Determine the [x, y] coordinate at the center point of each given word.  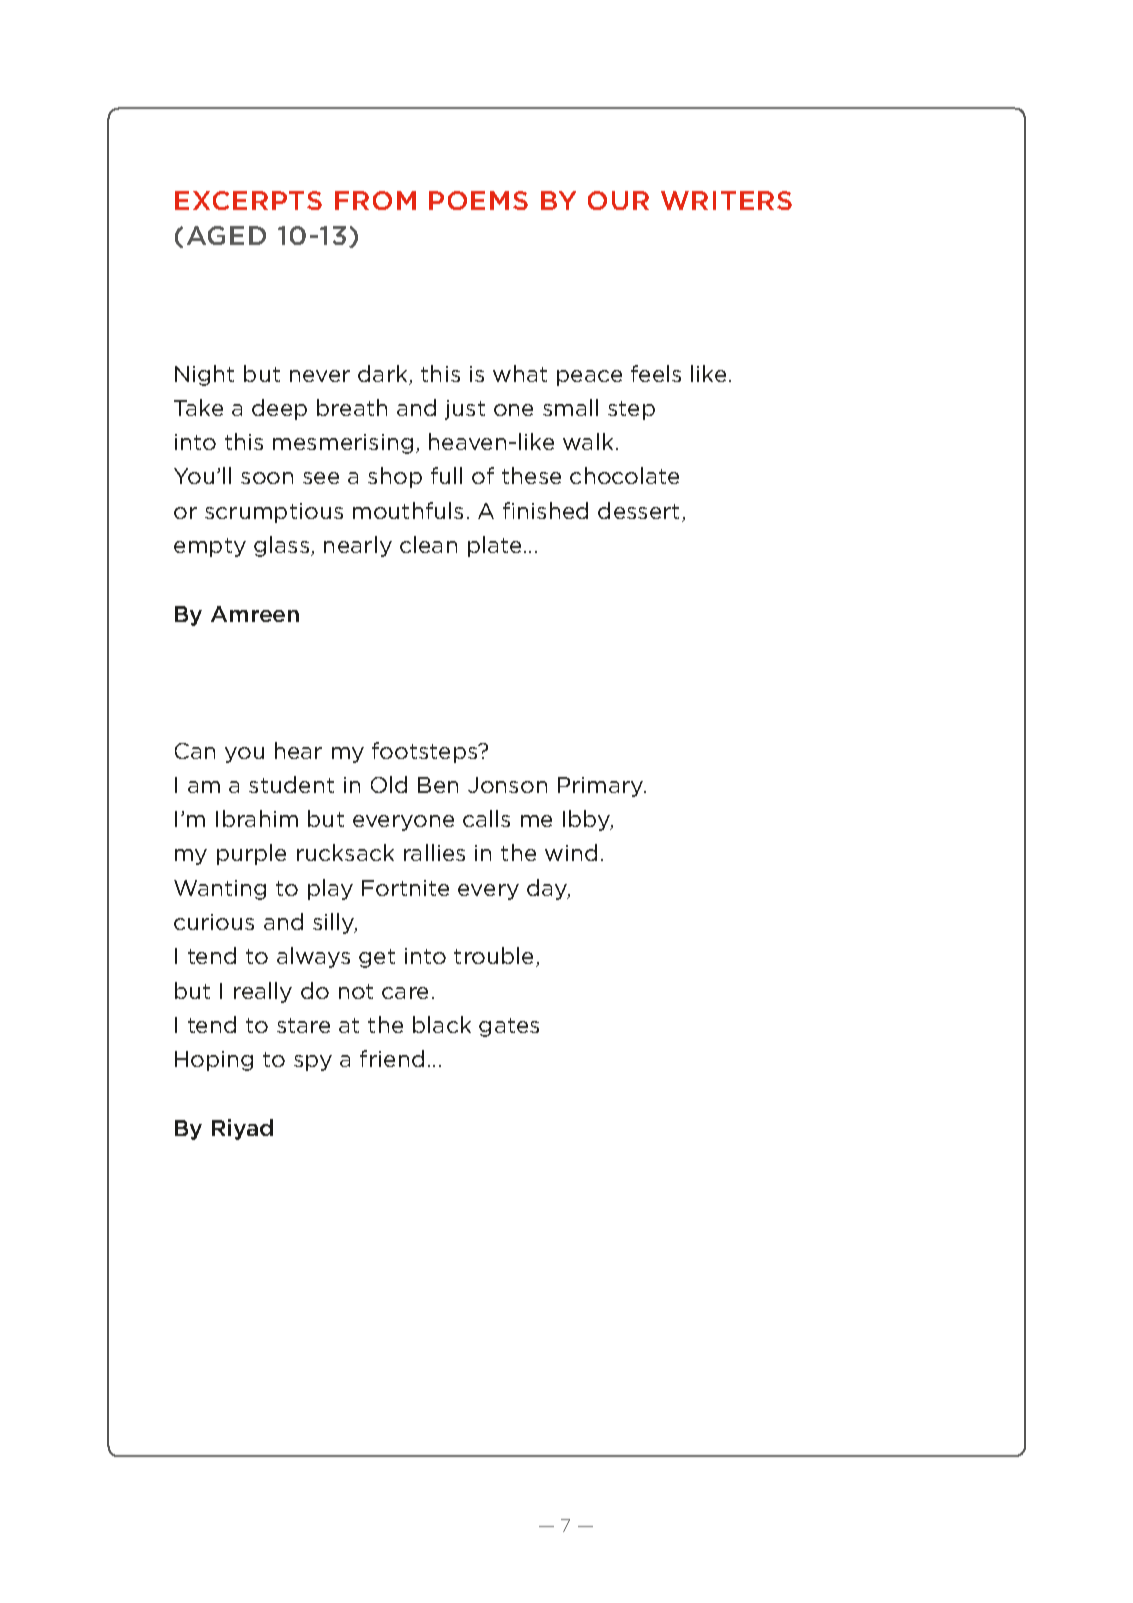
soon [267, 478]
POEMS [478, 200]
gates [509, 1027]
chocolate [624, 475]
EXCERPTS [248, 200]
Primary [602, 787]
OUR [618, 200]
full [446, 475]
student [291, 784]
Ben [438, 785]
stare [303, 1025]
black [442, 1024]
